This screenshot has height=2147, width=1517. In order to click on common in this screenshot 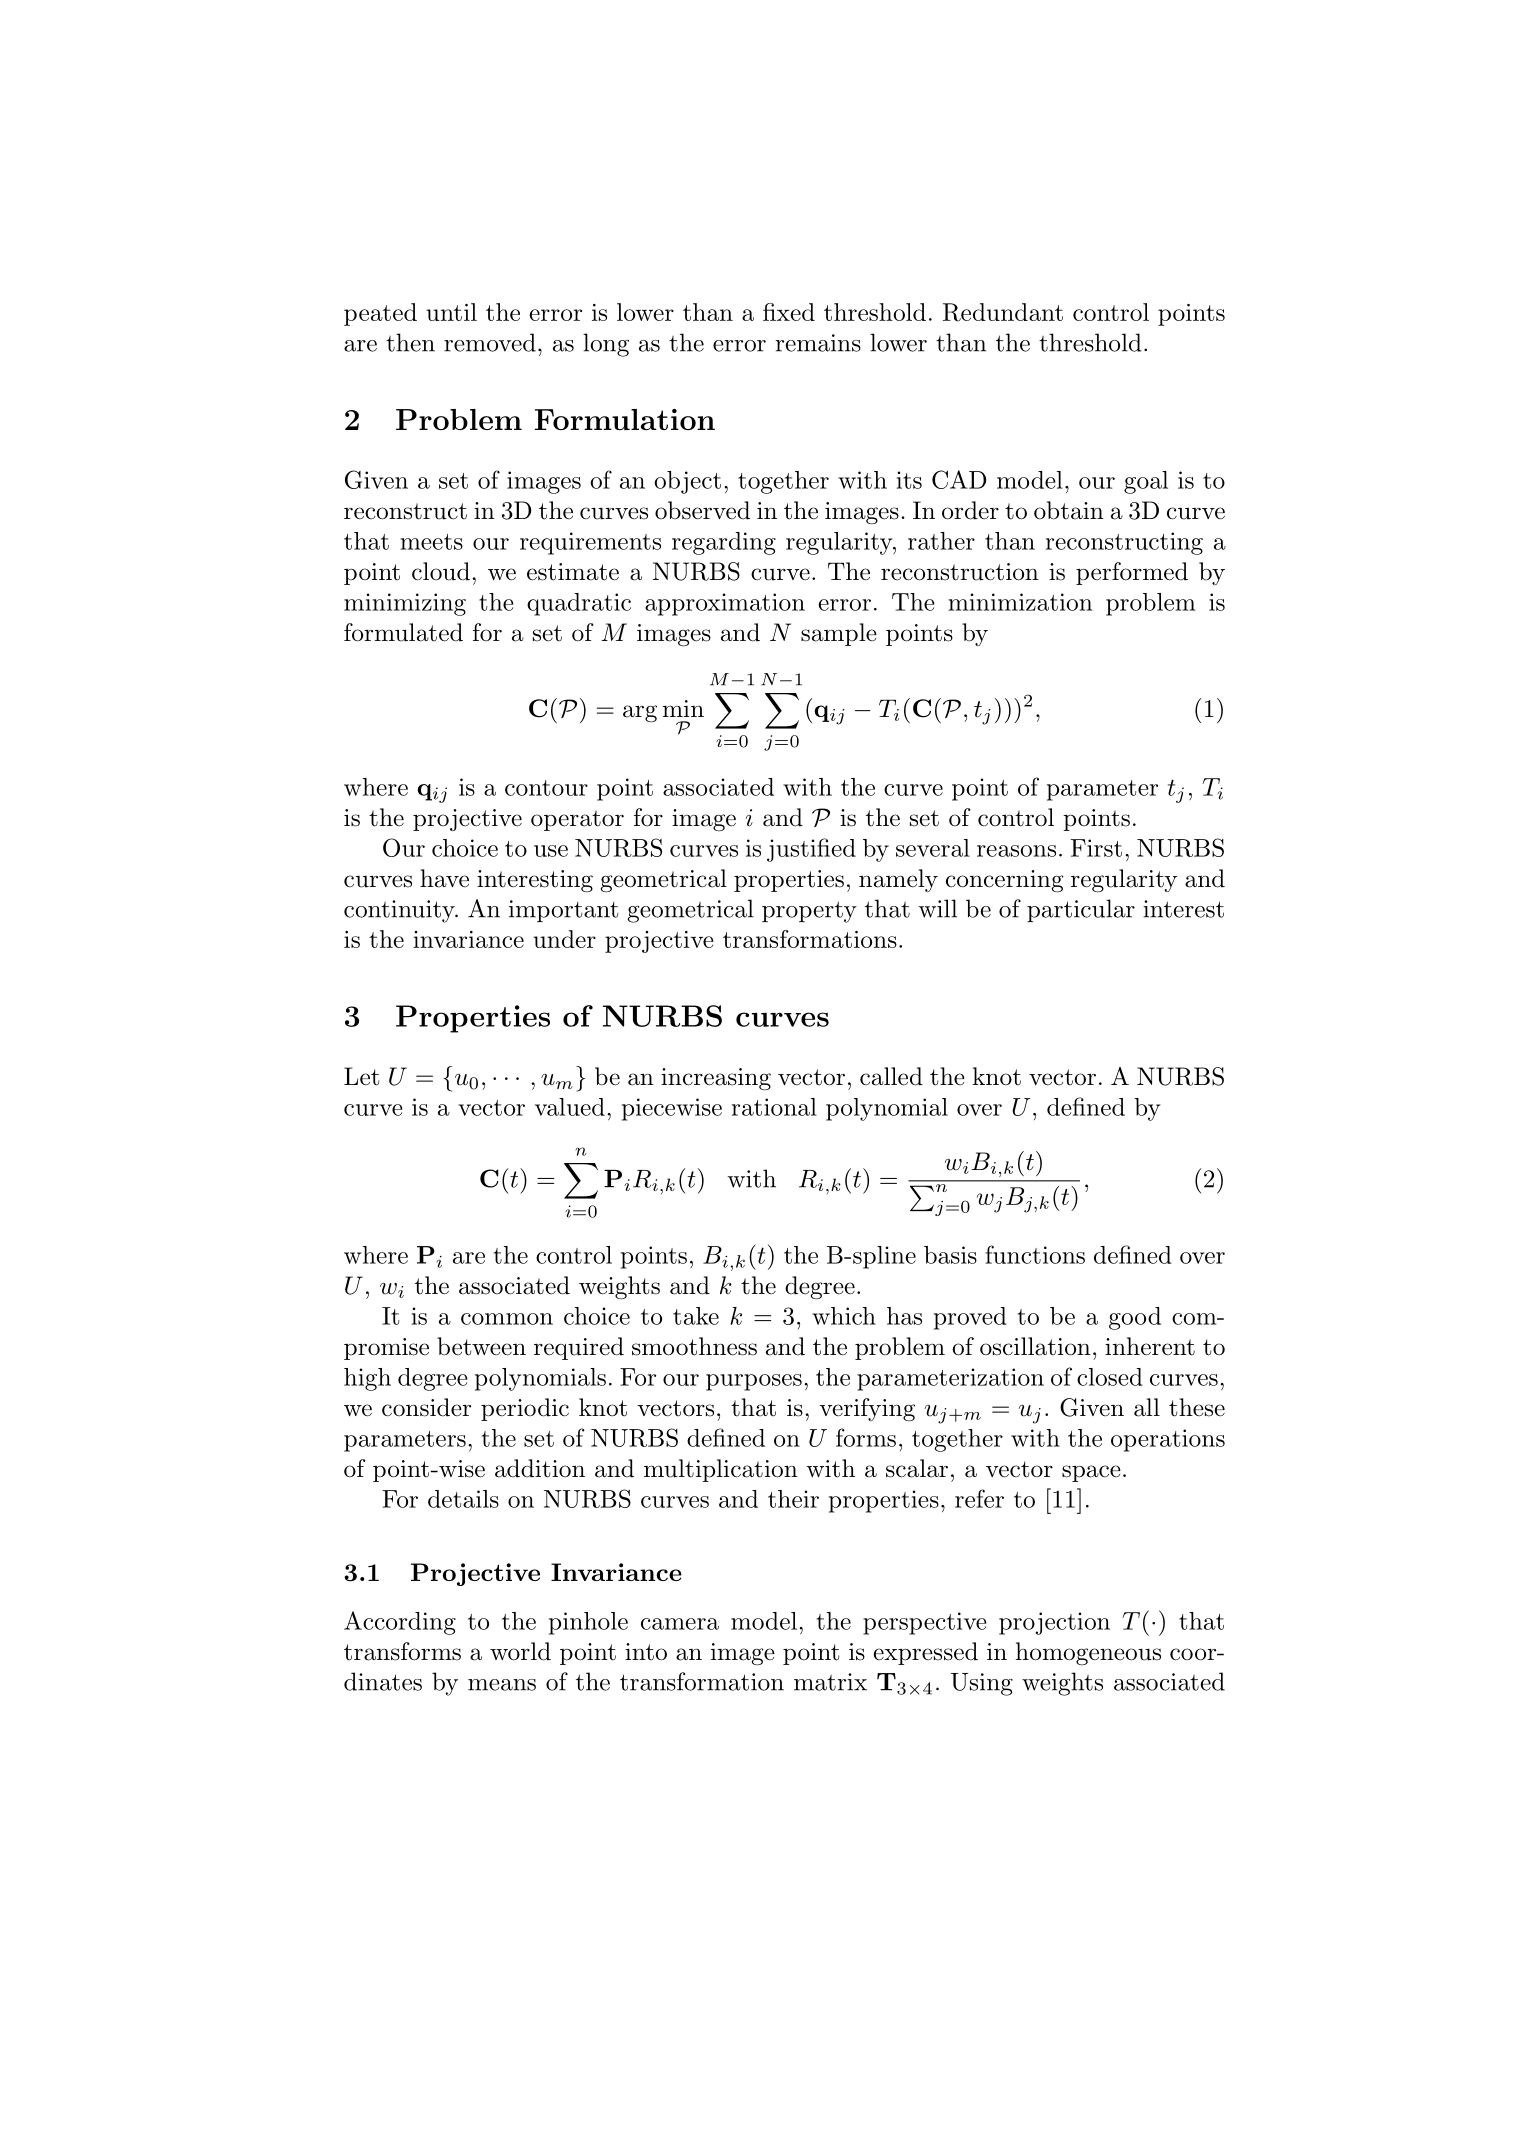, I will do `click(507, 1319)`.
